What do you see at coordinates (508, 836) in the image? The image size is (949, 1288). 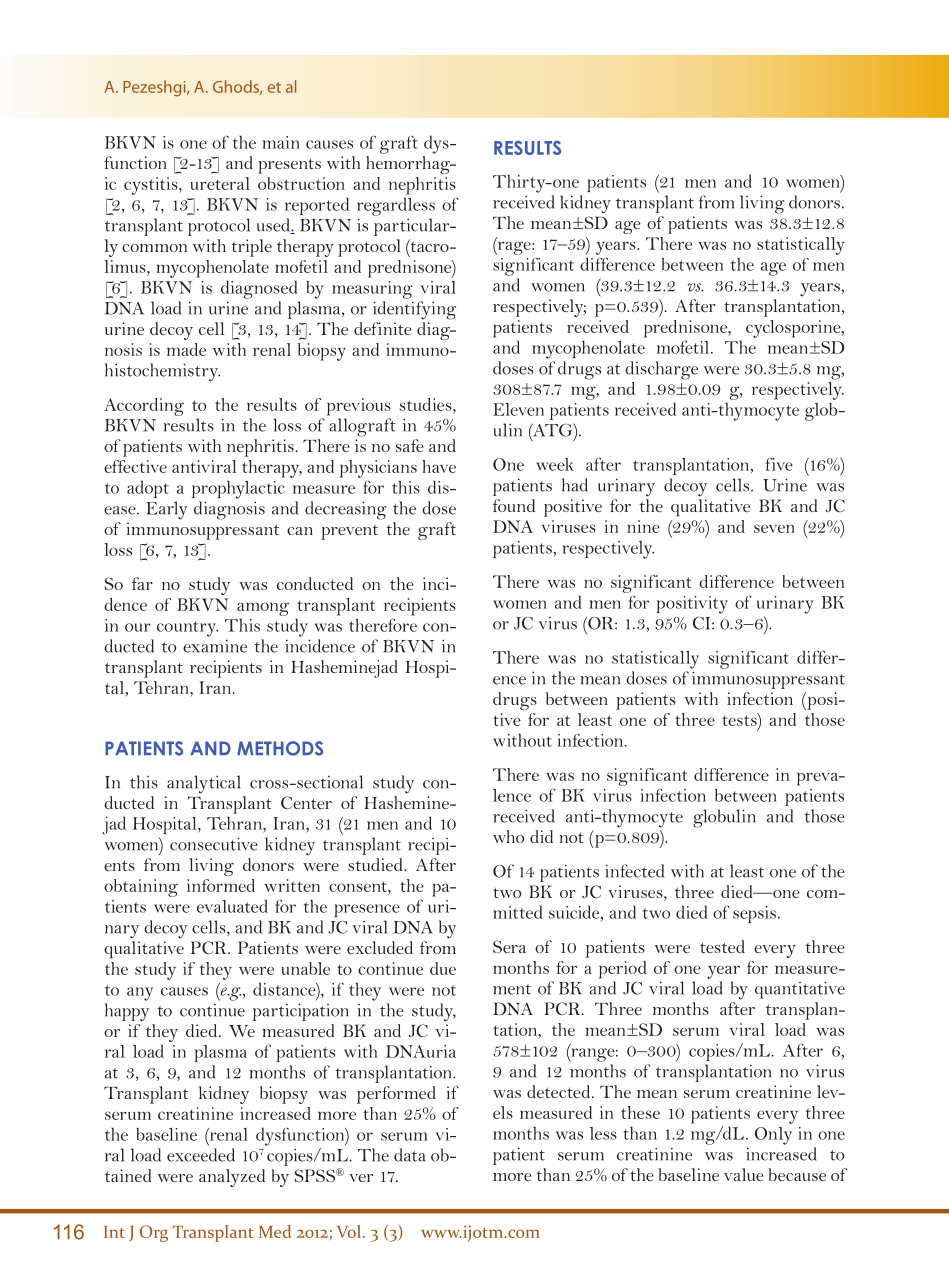 I see `who` at bounding box center [508, 836].
